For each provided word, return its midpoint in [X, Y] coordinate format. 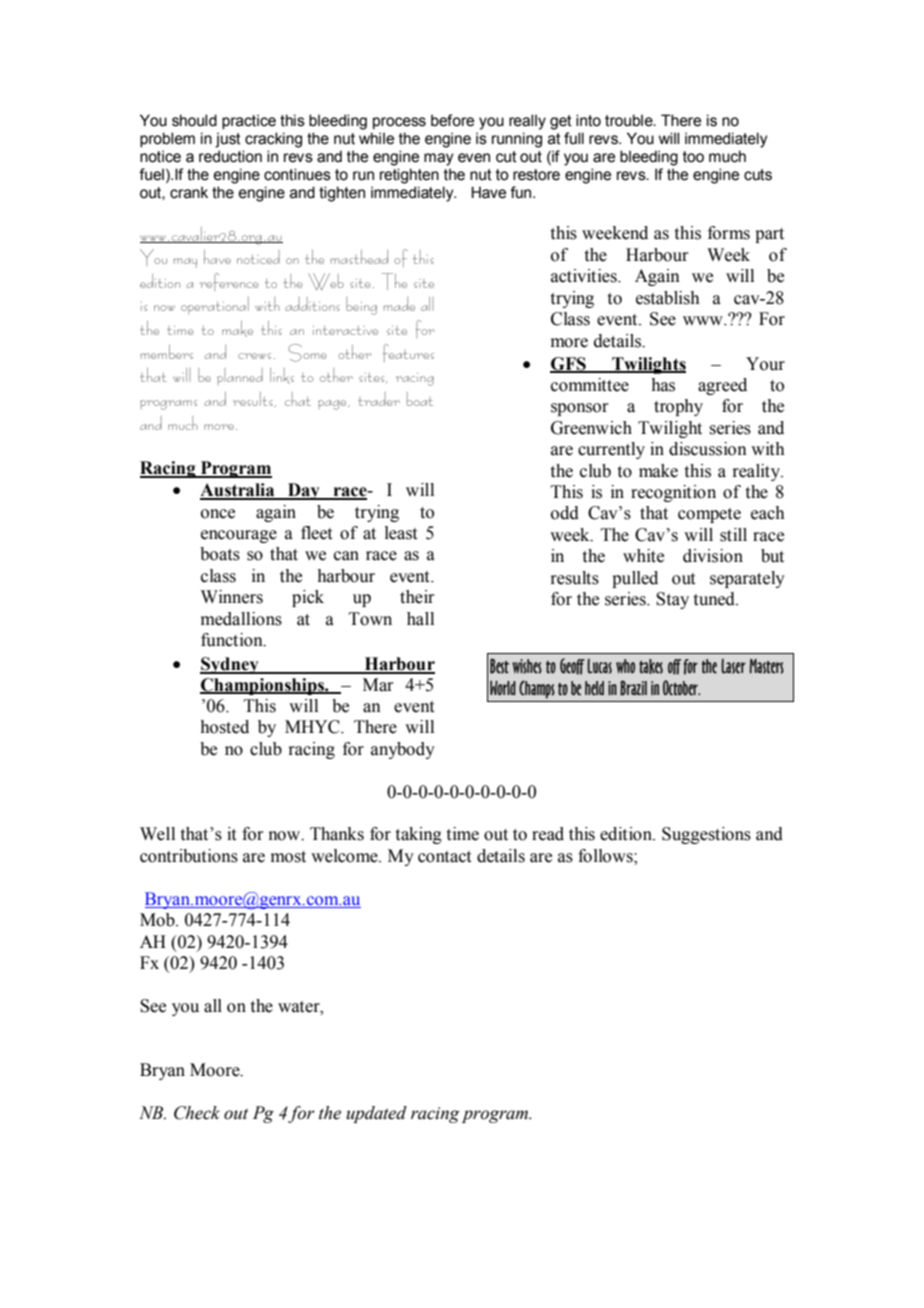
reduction [230, 156]
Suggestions [706, 835]
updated [376, 1114]
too [693, 157]
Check [197, 1113]
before [452, 120]
